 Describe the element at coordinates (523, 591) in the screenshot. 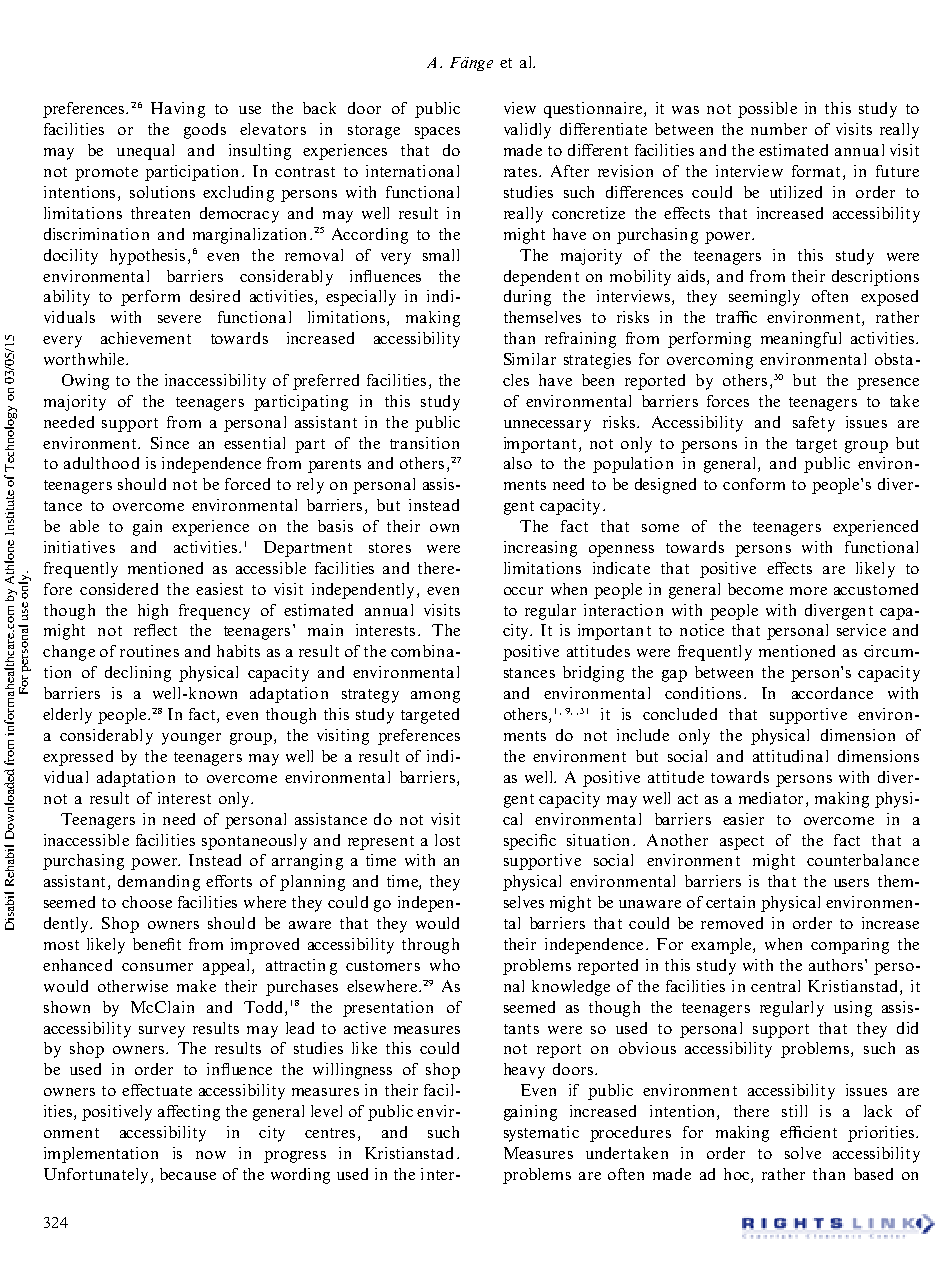

I see `occur` at that location.
